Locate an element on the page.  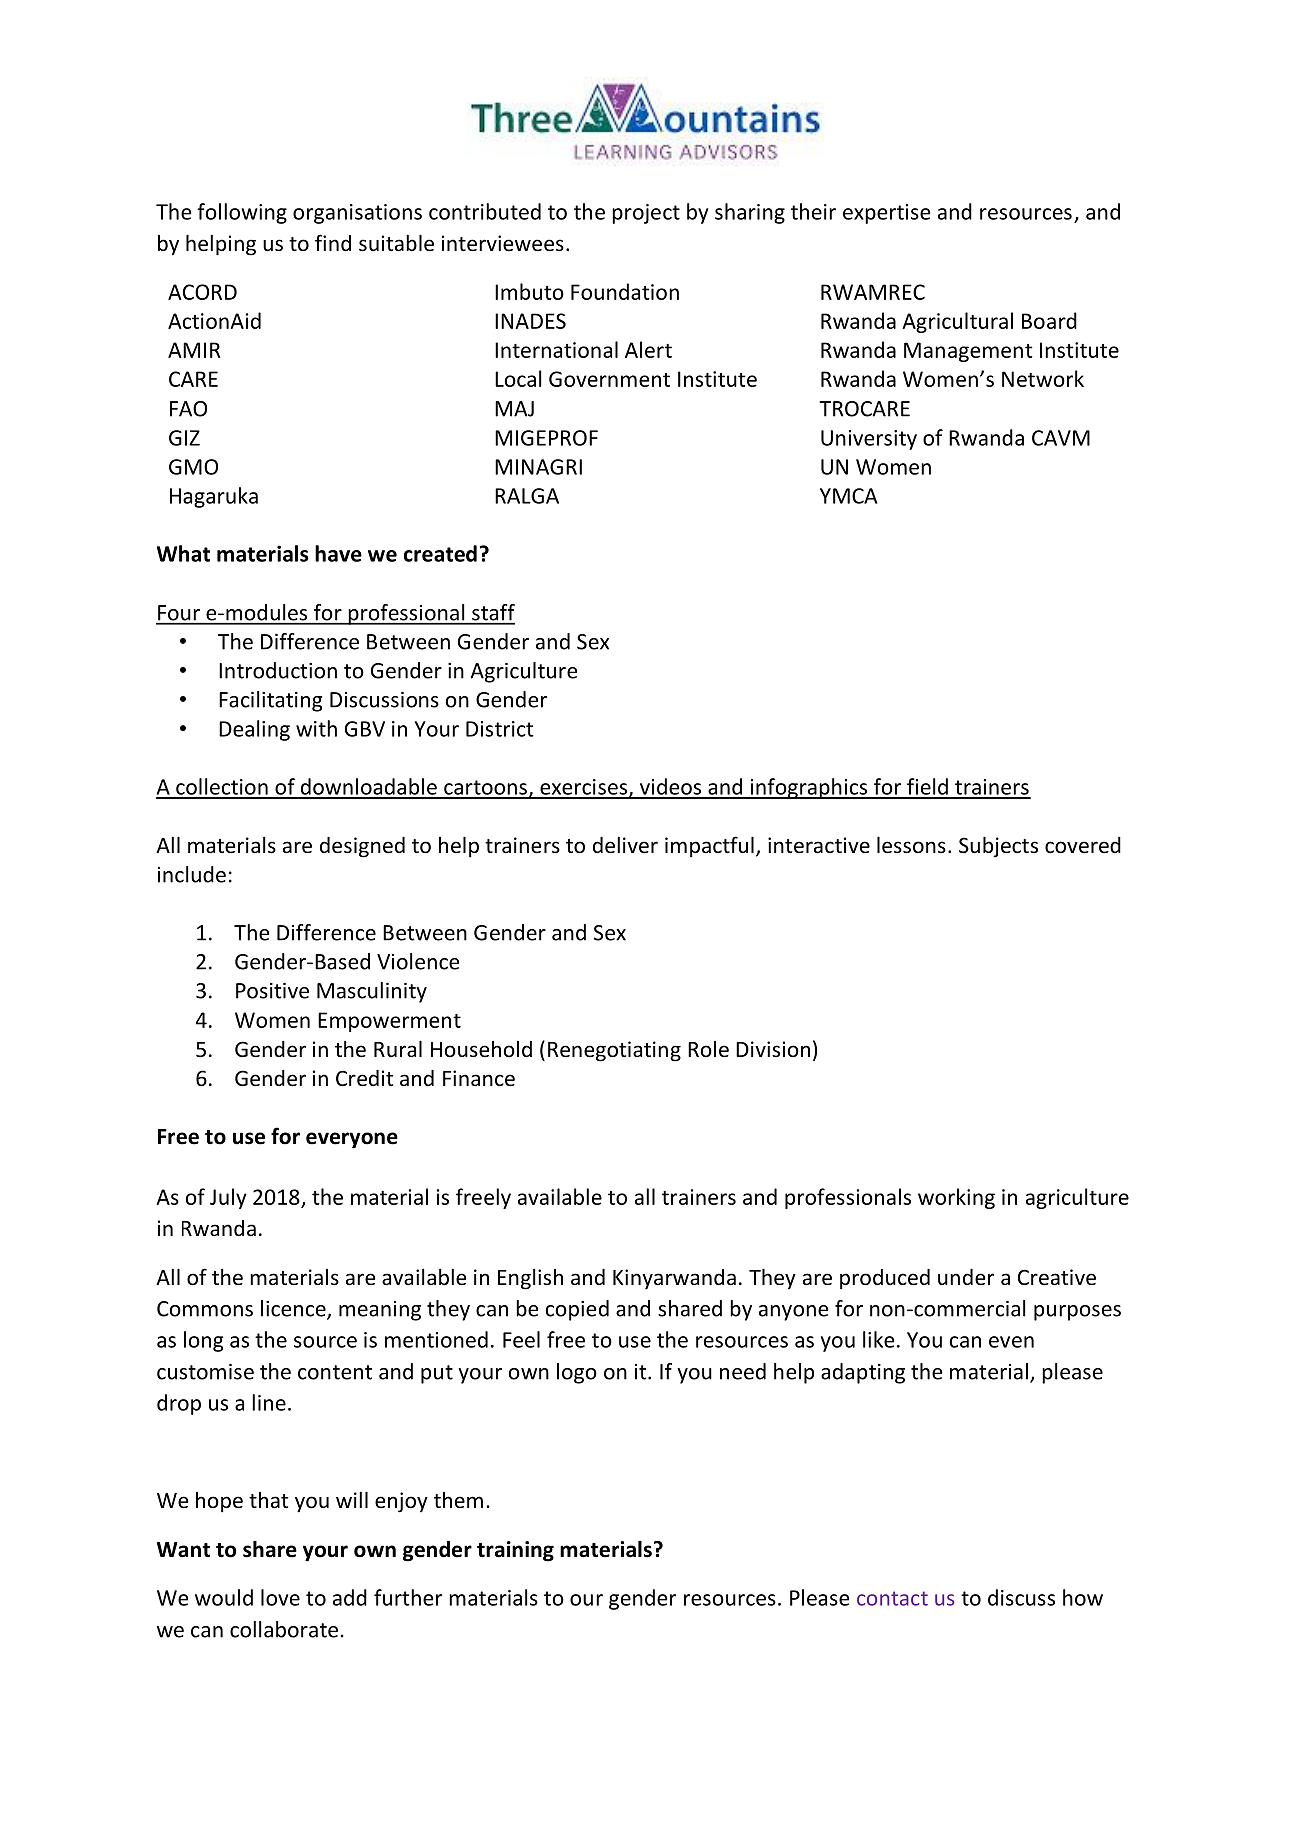
contact is located at coordinates (892, 1598).
